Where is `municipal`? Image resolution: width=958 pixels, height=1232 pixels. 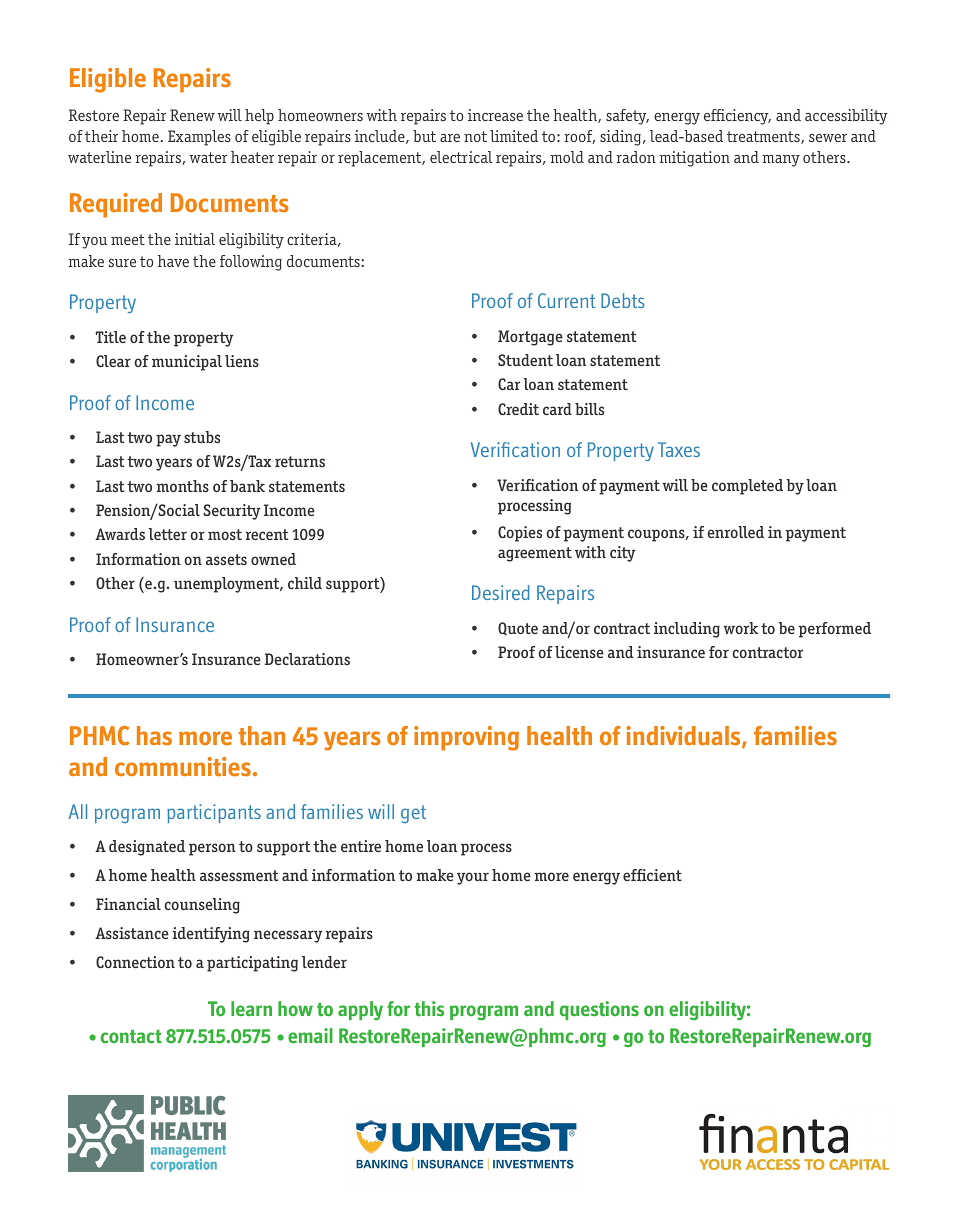
municipal is located at coordinates (187, 363).
